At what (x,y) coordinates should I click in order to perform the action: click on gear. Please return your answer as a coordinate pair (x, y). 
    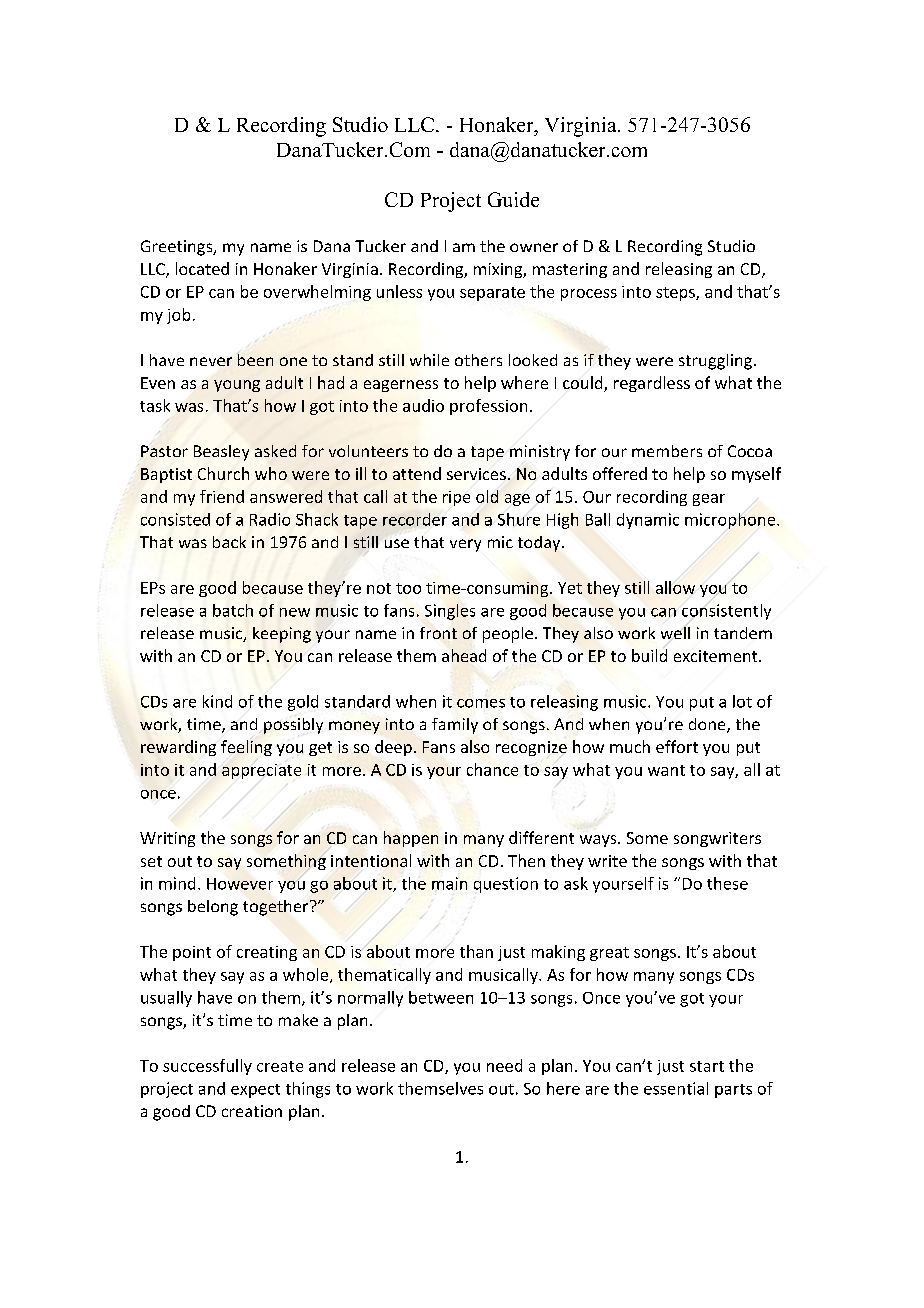
    Looking at the image, I should click on (709, 500).
